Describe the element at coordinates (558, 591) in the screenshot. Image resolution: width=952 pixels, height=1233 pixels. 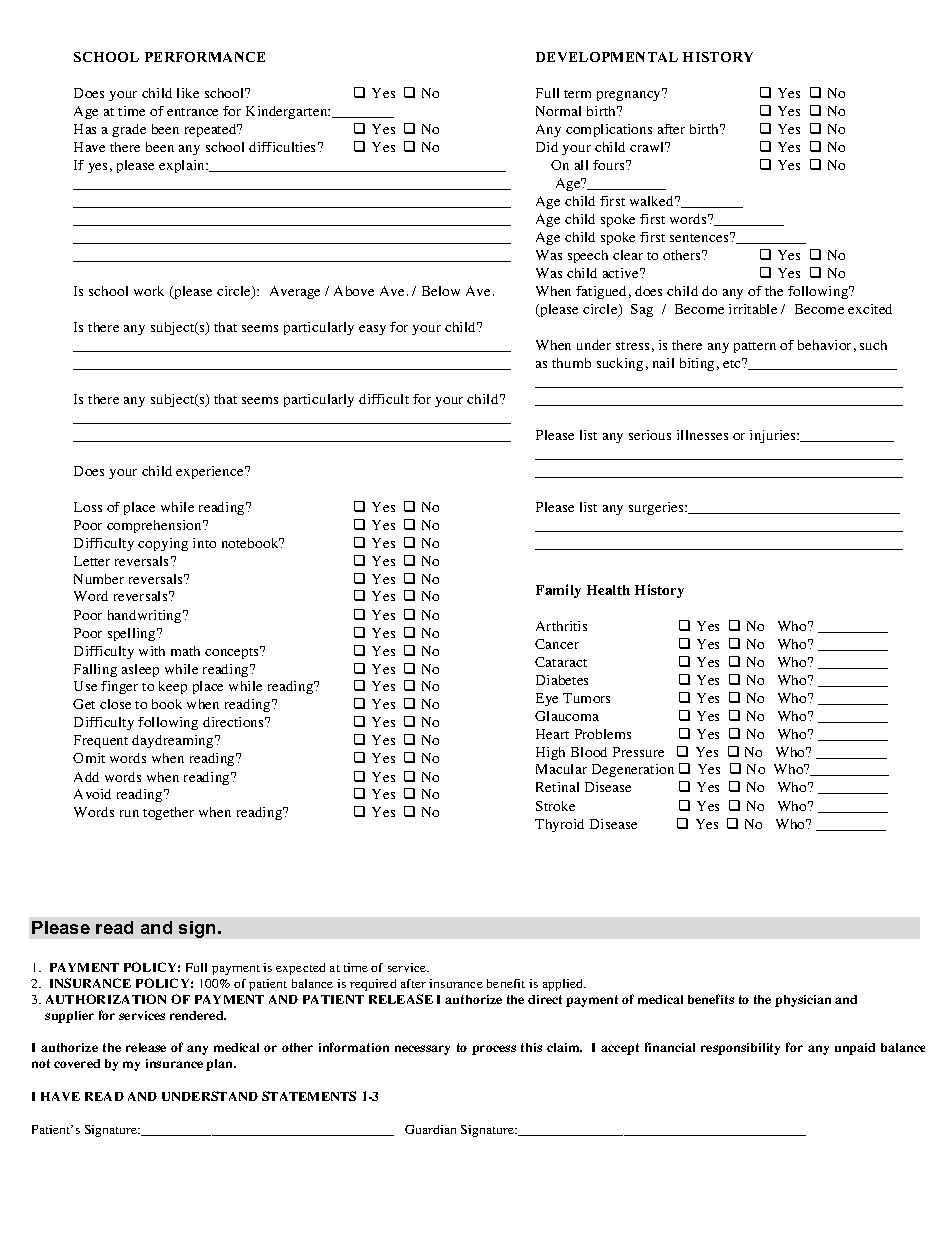
I see `Family` at that location.
